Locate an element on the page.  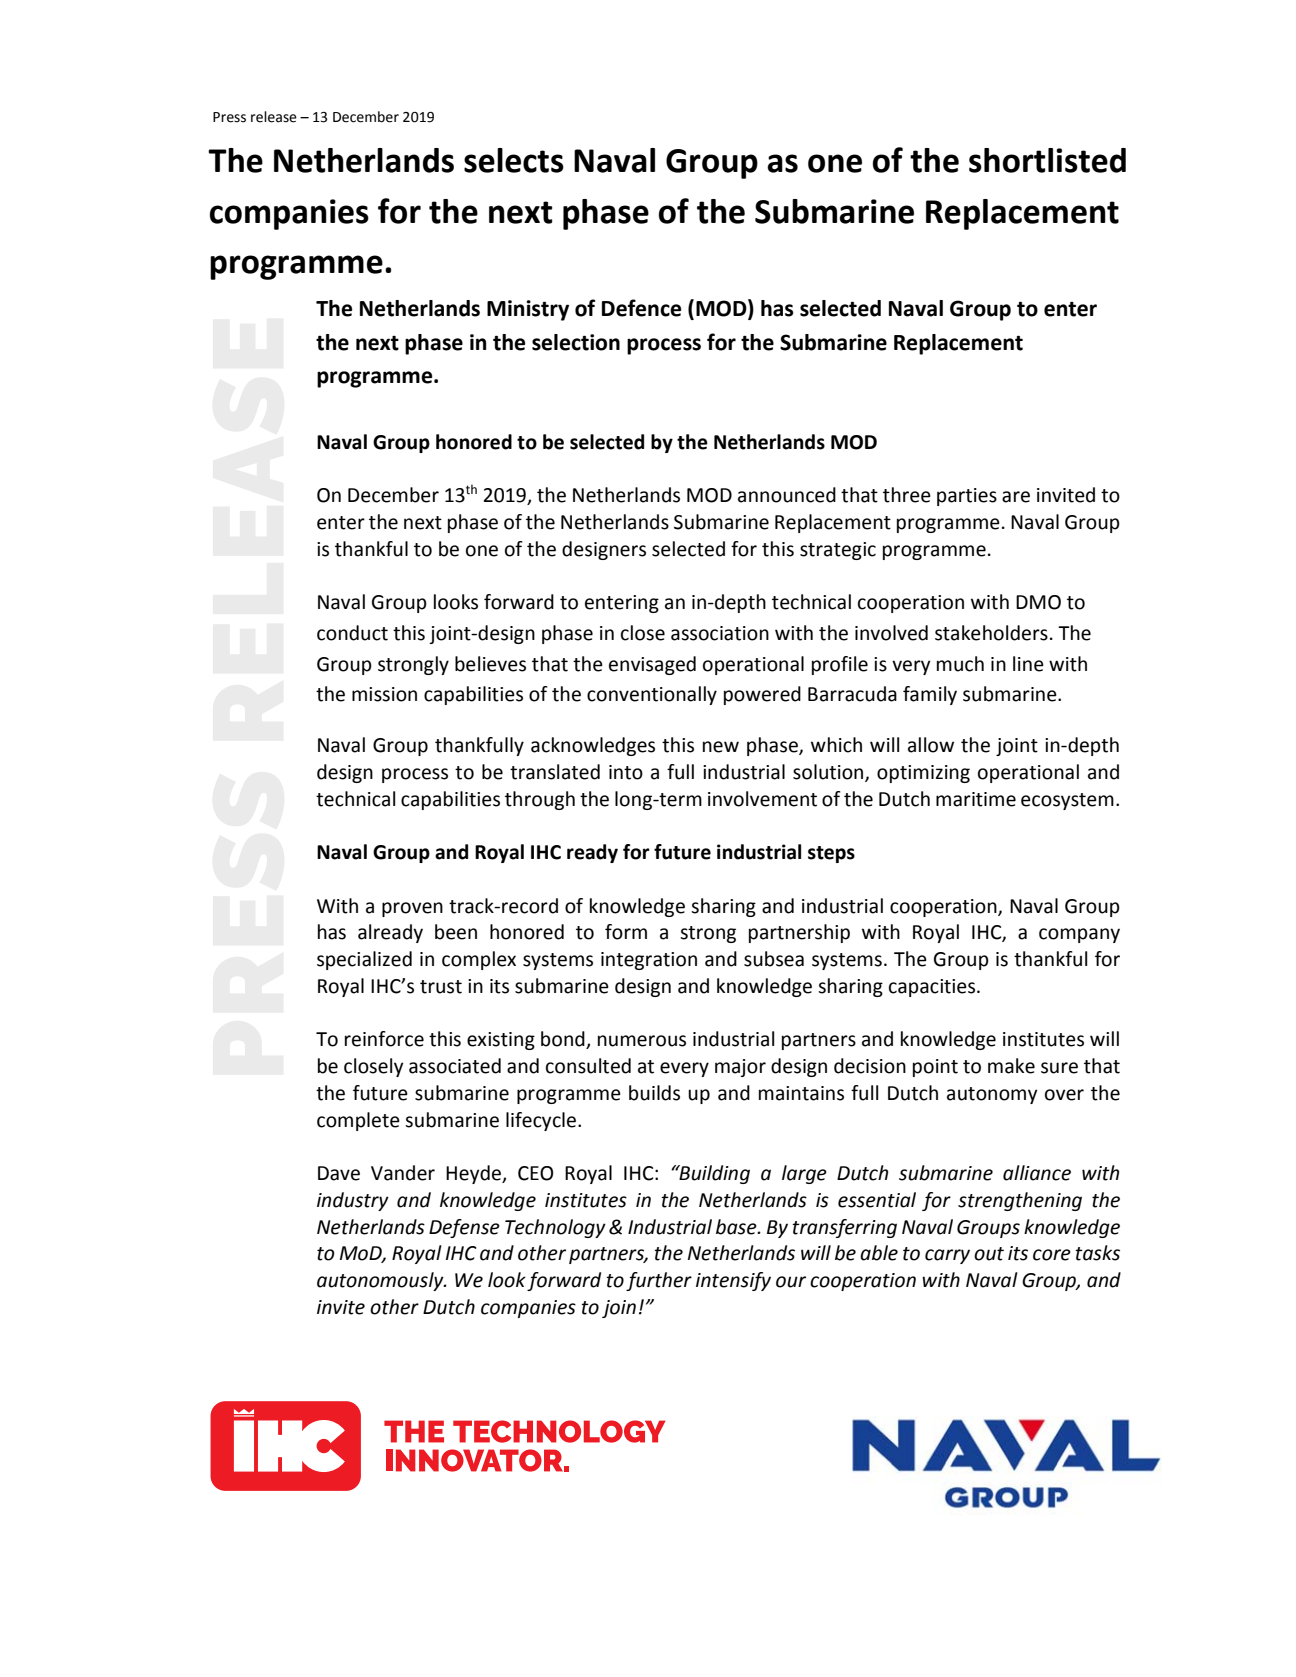
base is located at coordinates (737, 1227).
